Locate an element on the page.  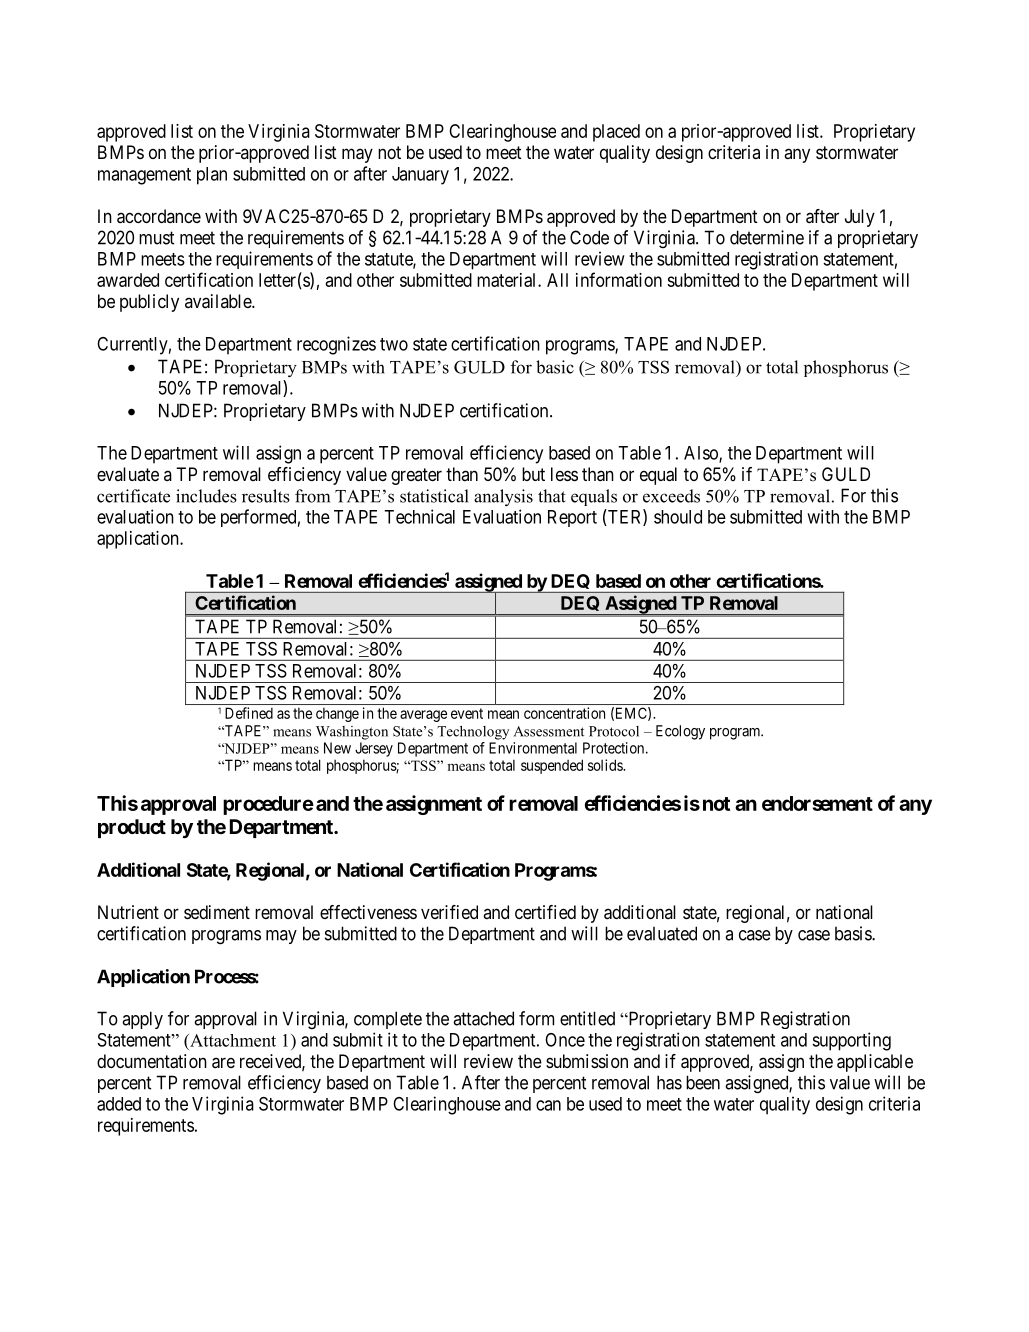
July is located at coordinates (860, 218).
